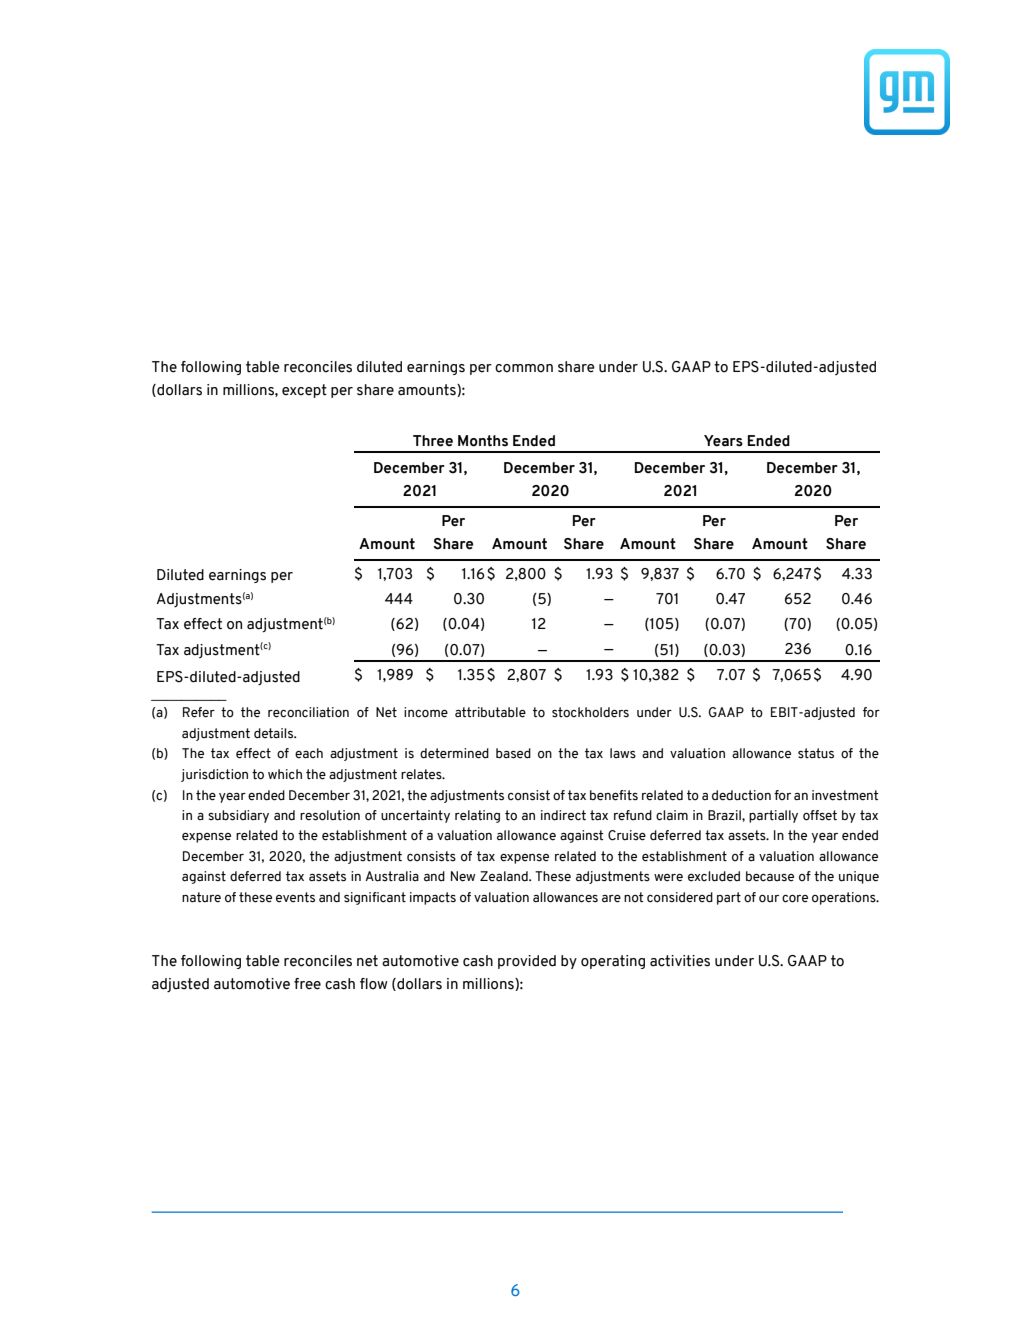 The height and width of the document is (1334, 1031). Describe the element at coordinates (563, 815) in the document. I see `indirect` at that location.
